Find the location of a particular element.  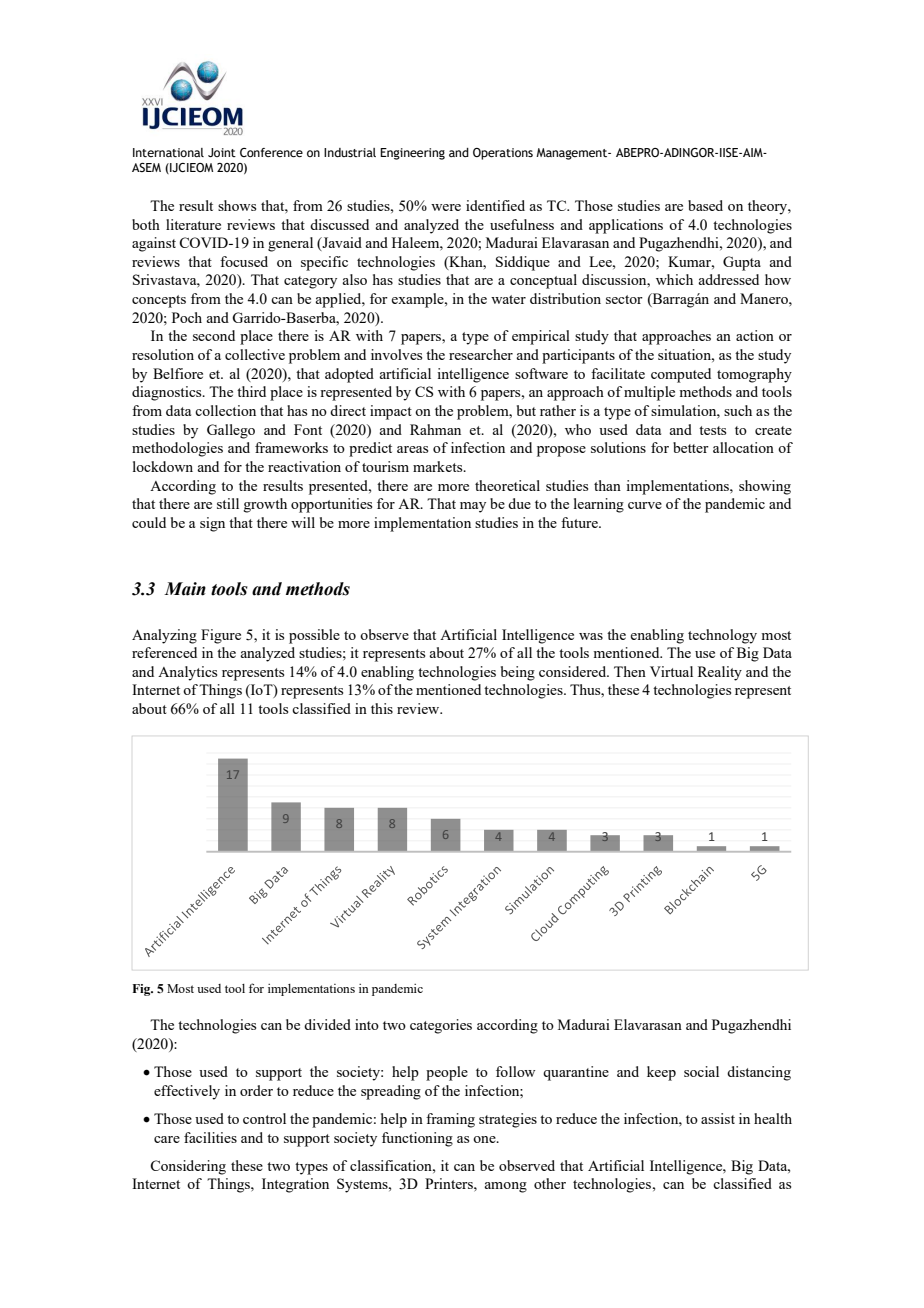

based is located at coordinates (705, 205).
